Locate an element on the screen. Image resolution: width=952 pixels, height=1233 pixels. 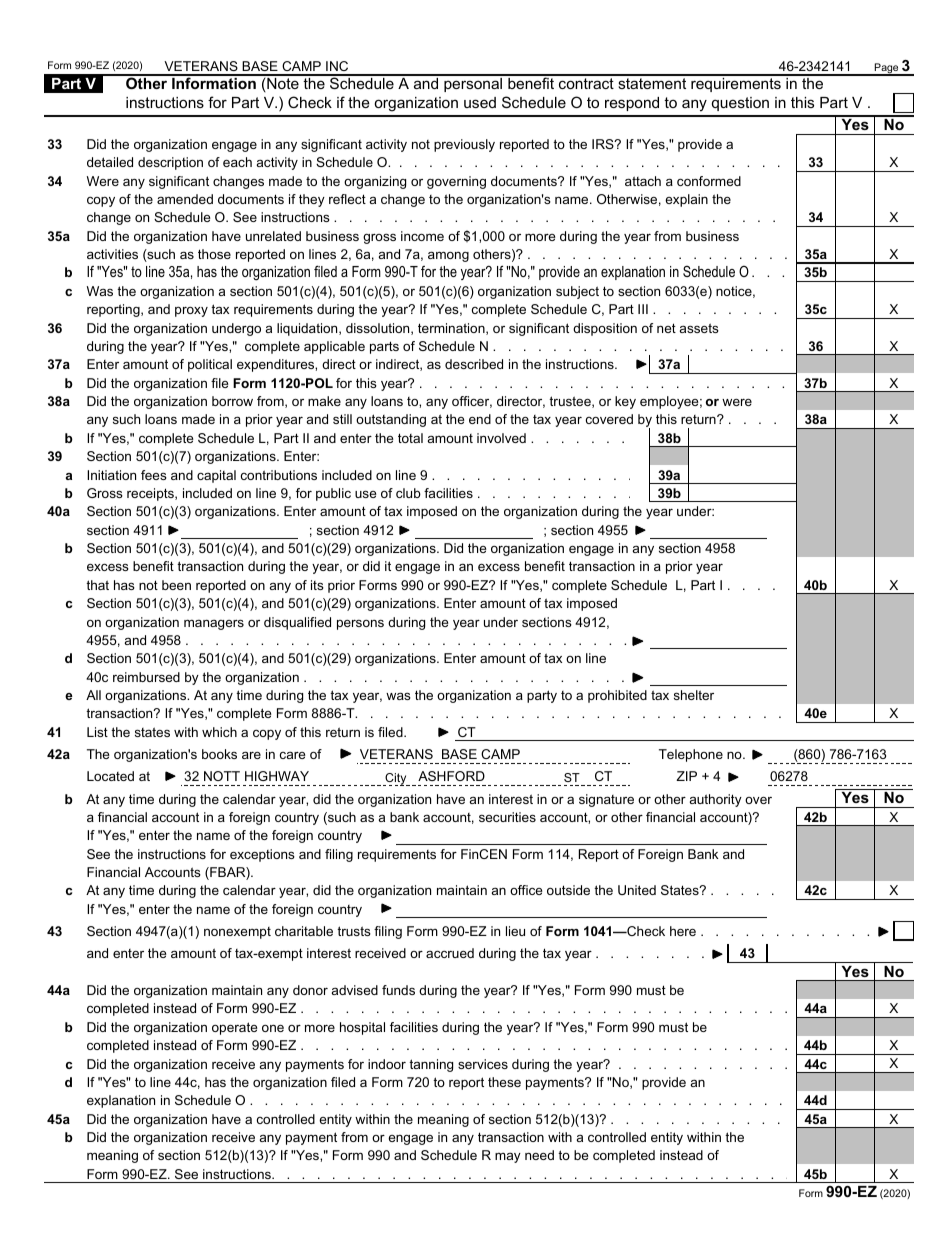
description is located at coordinates (170, 163).
